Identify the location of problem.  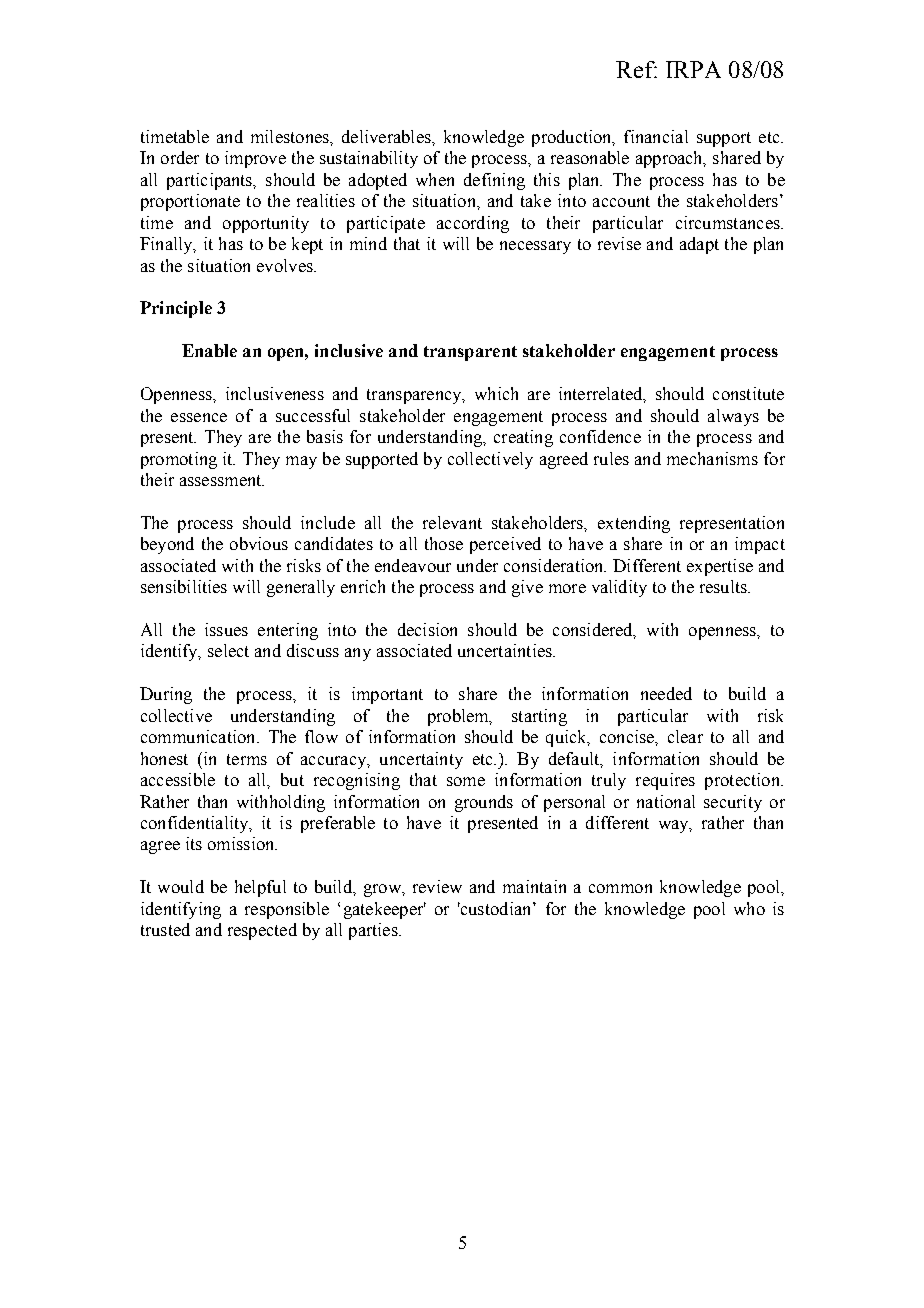
(459, 717).
